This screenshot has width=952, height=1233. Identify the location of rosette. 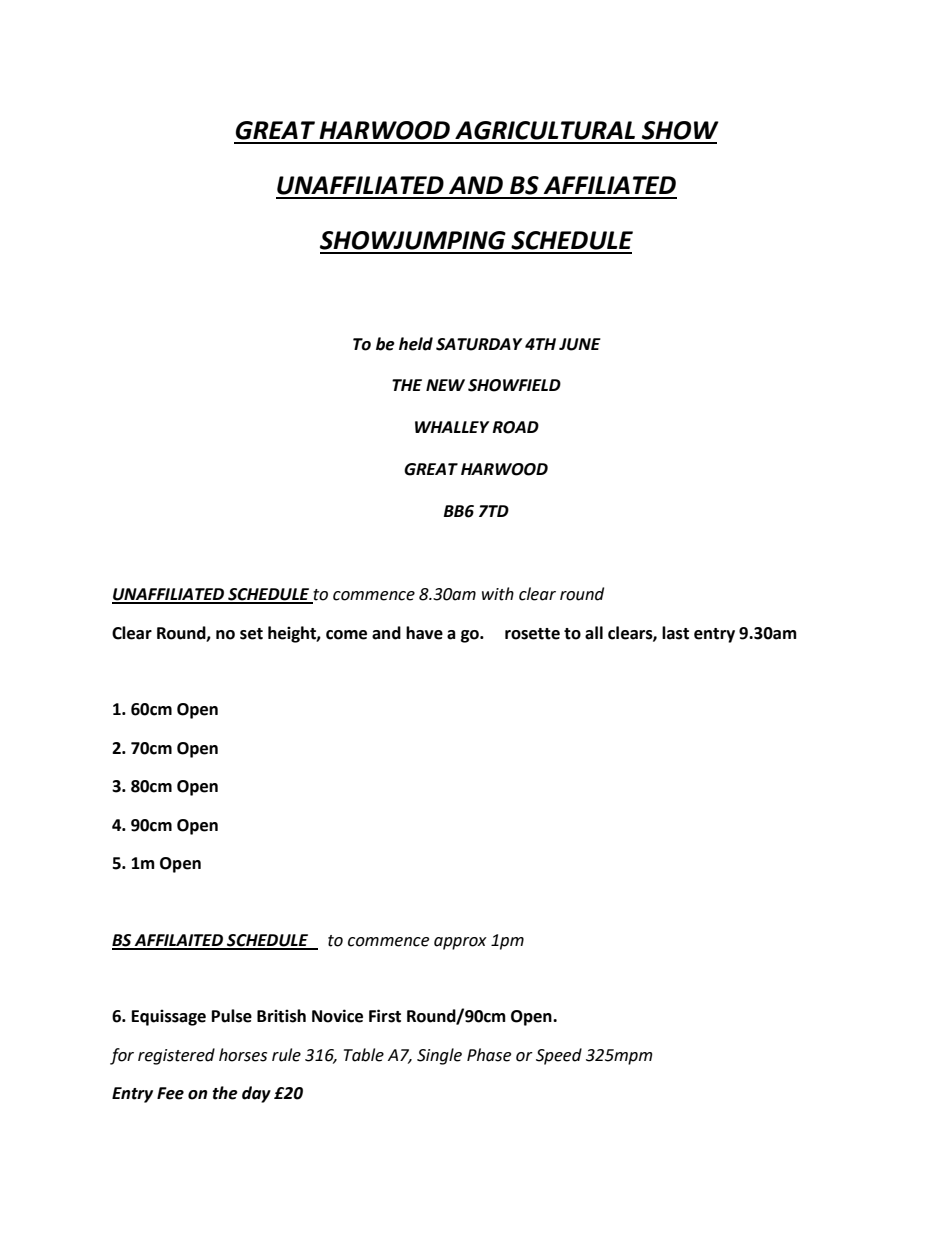
(532, 634).
